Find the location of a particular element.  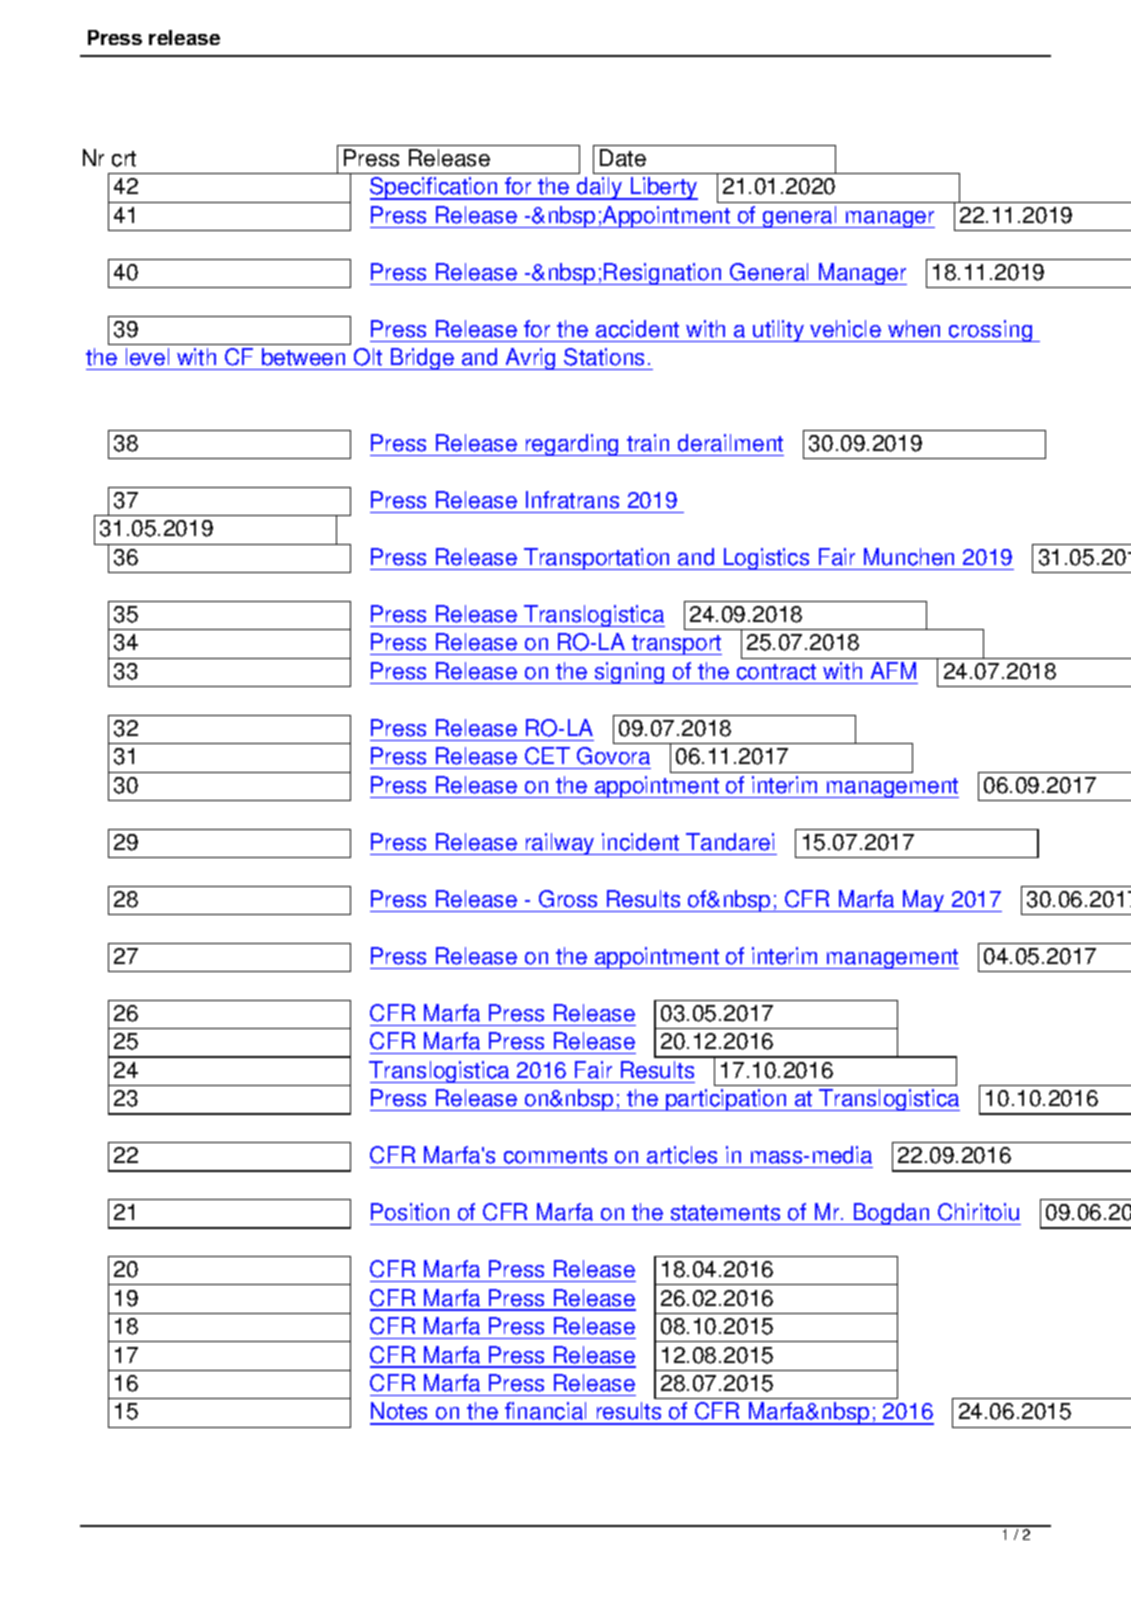

Liberty is located at coordinates (663, 188).
